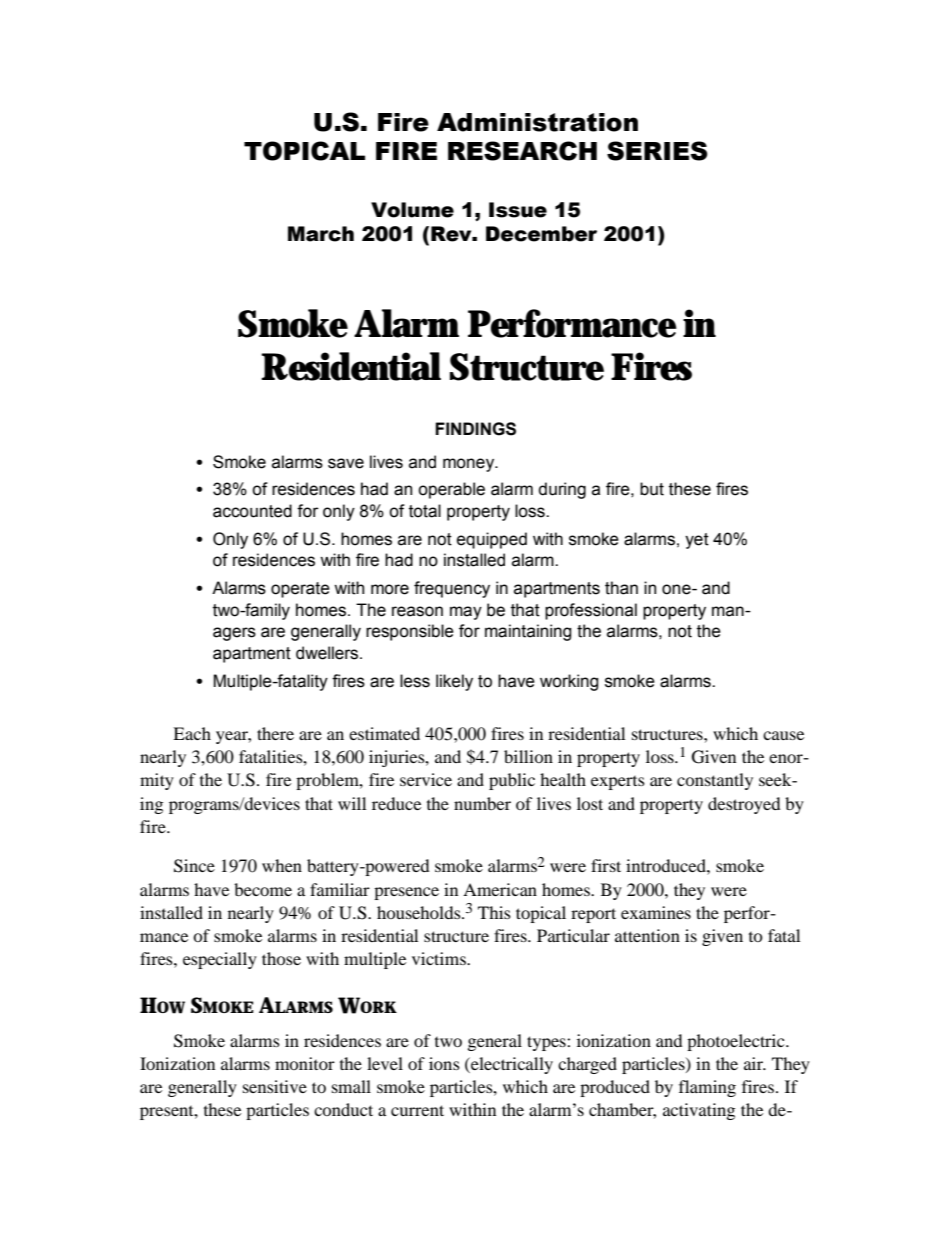 This image has height=1233, width=952. What do you see at coordinates (275, 733) in the image?
I see `there` at bounding box center [275, 733].
